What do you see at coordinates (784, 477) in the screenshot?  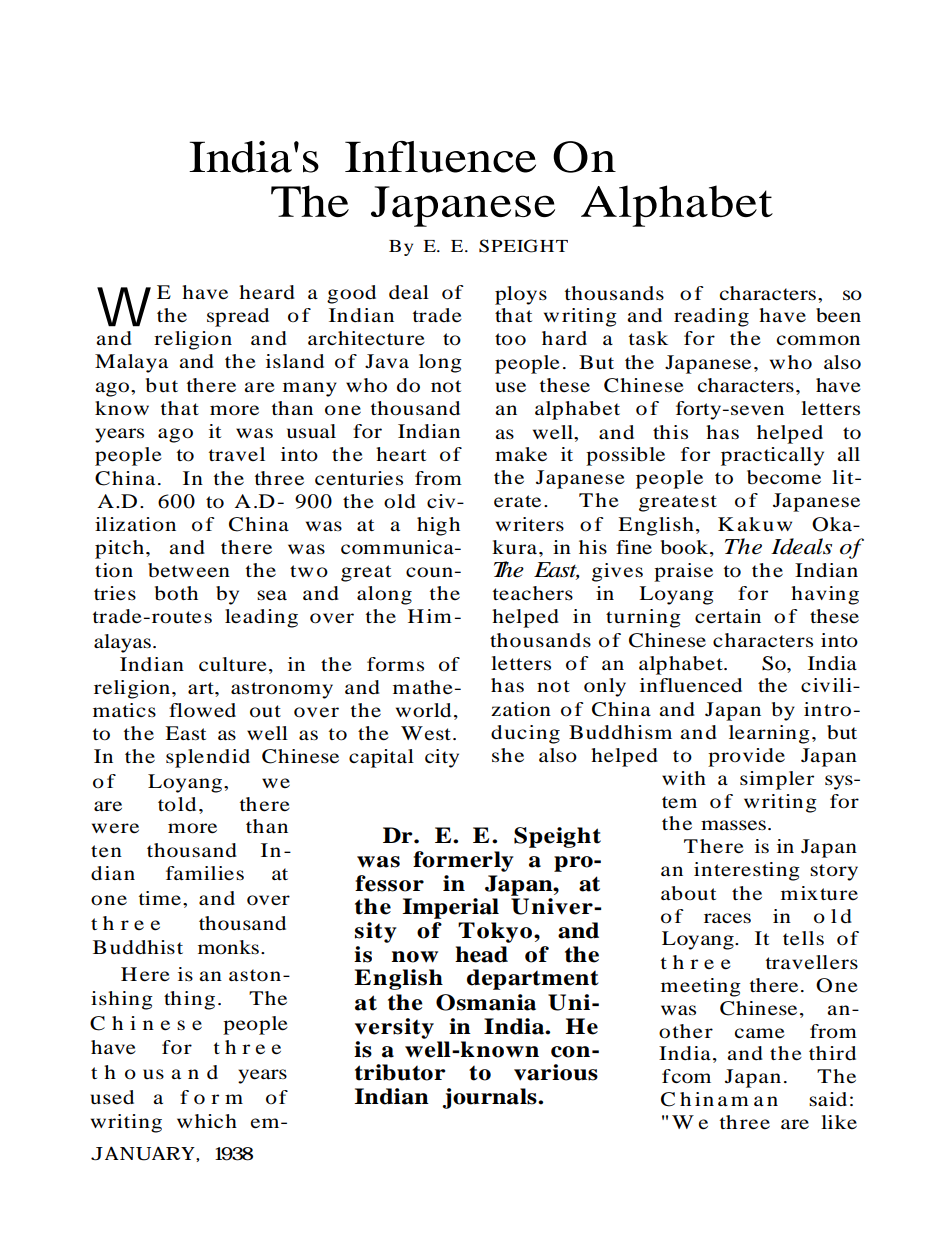 I see `become` at bounding box center [784, 477].
